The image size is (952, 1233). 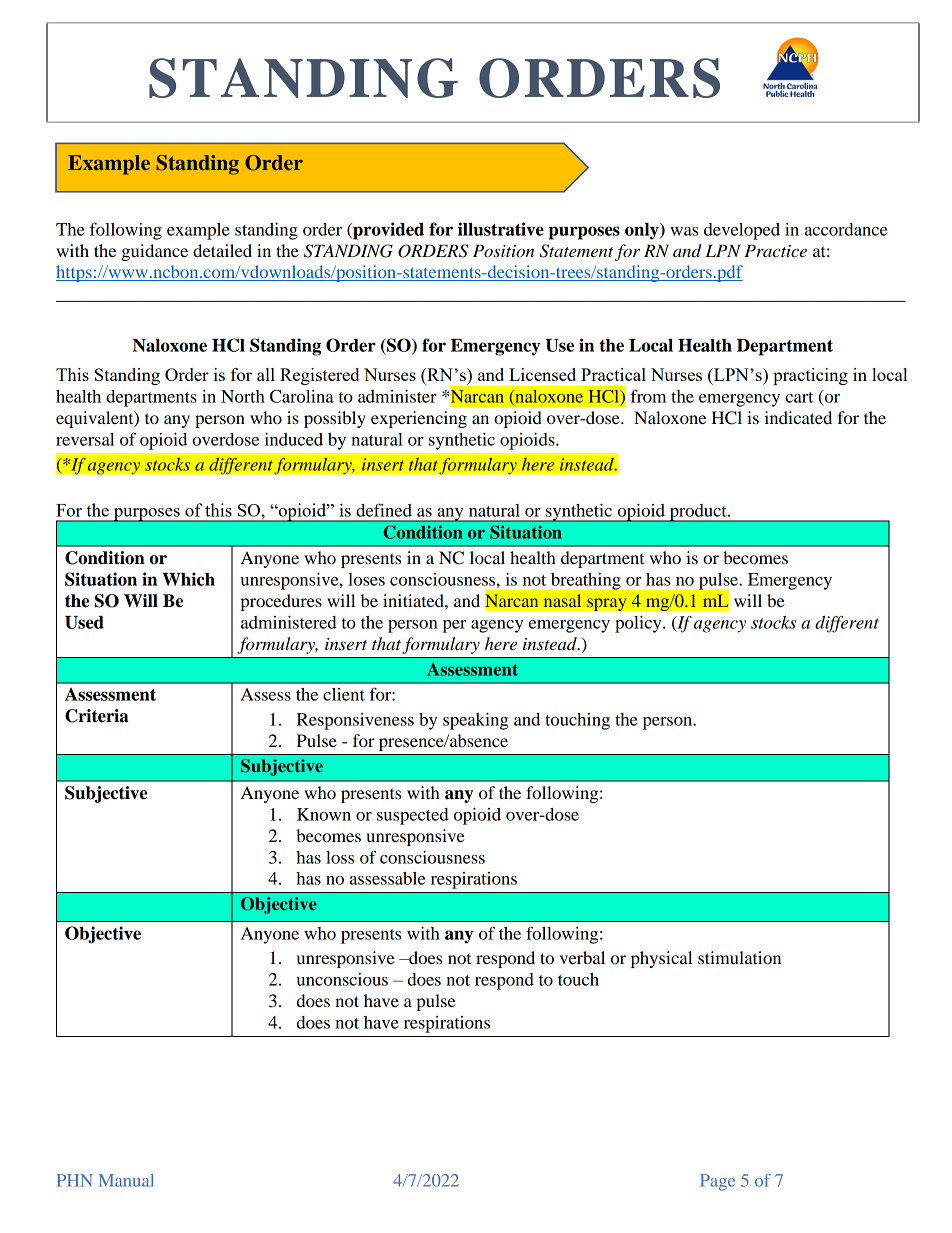 I want to click on Manual, so click(x=126, y=1180).
